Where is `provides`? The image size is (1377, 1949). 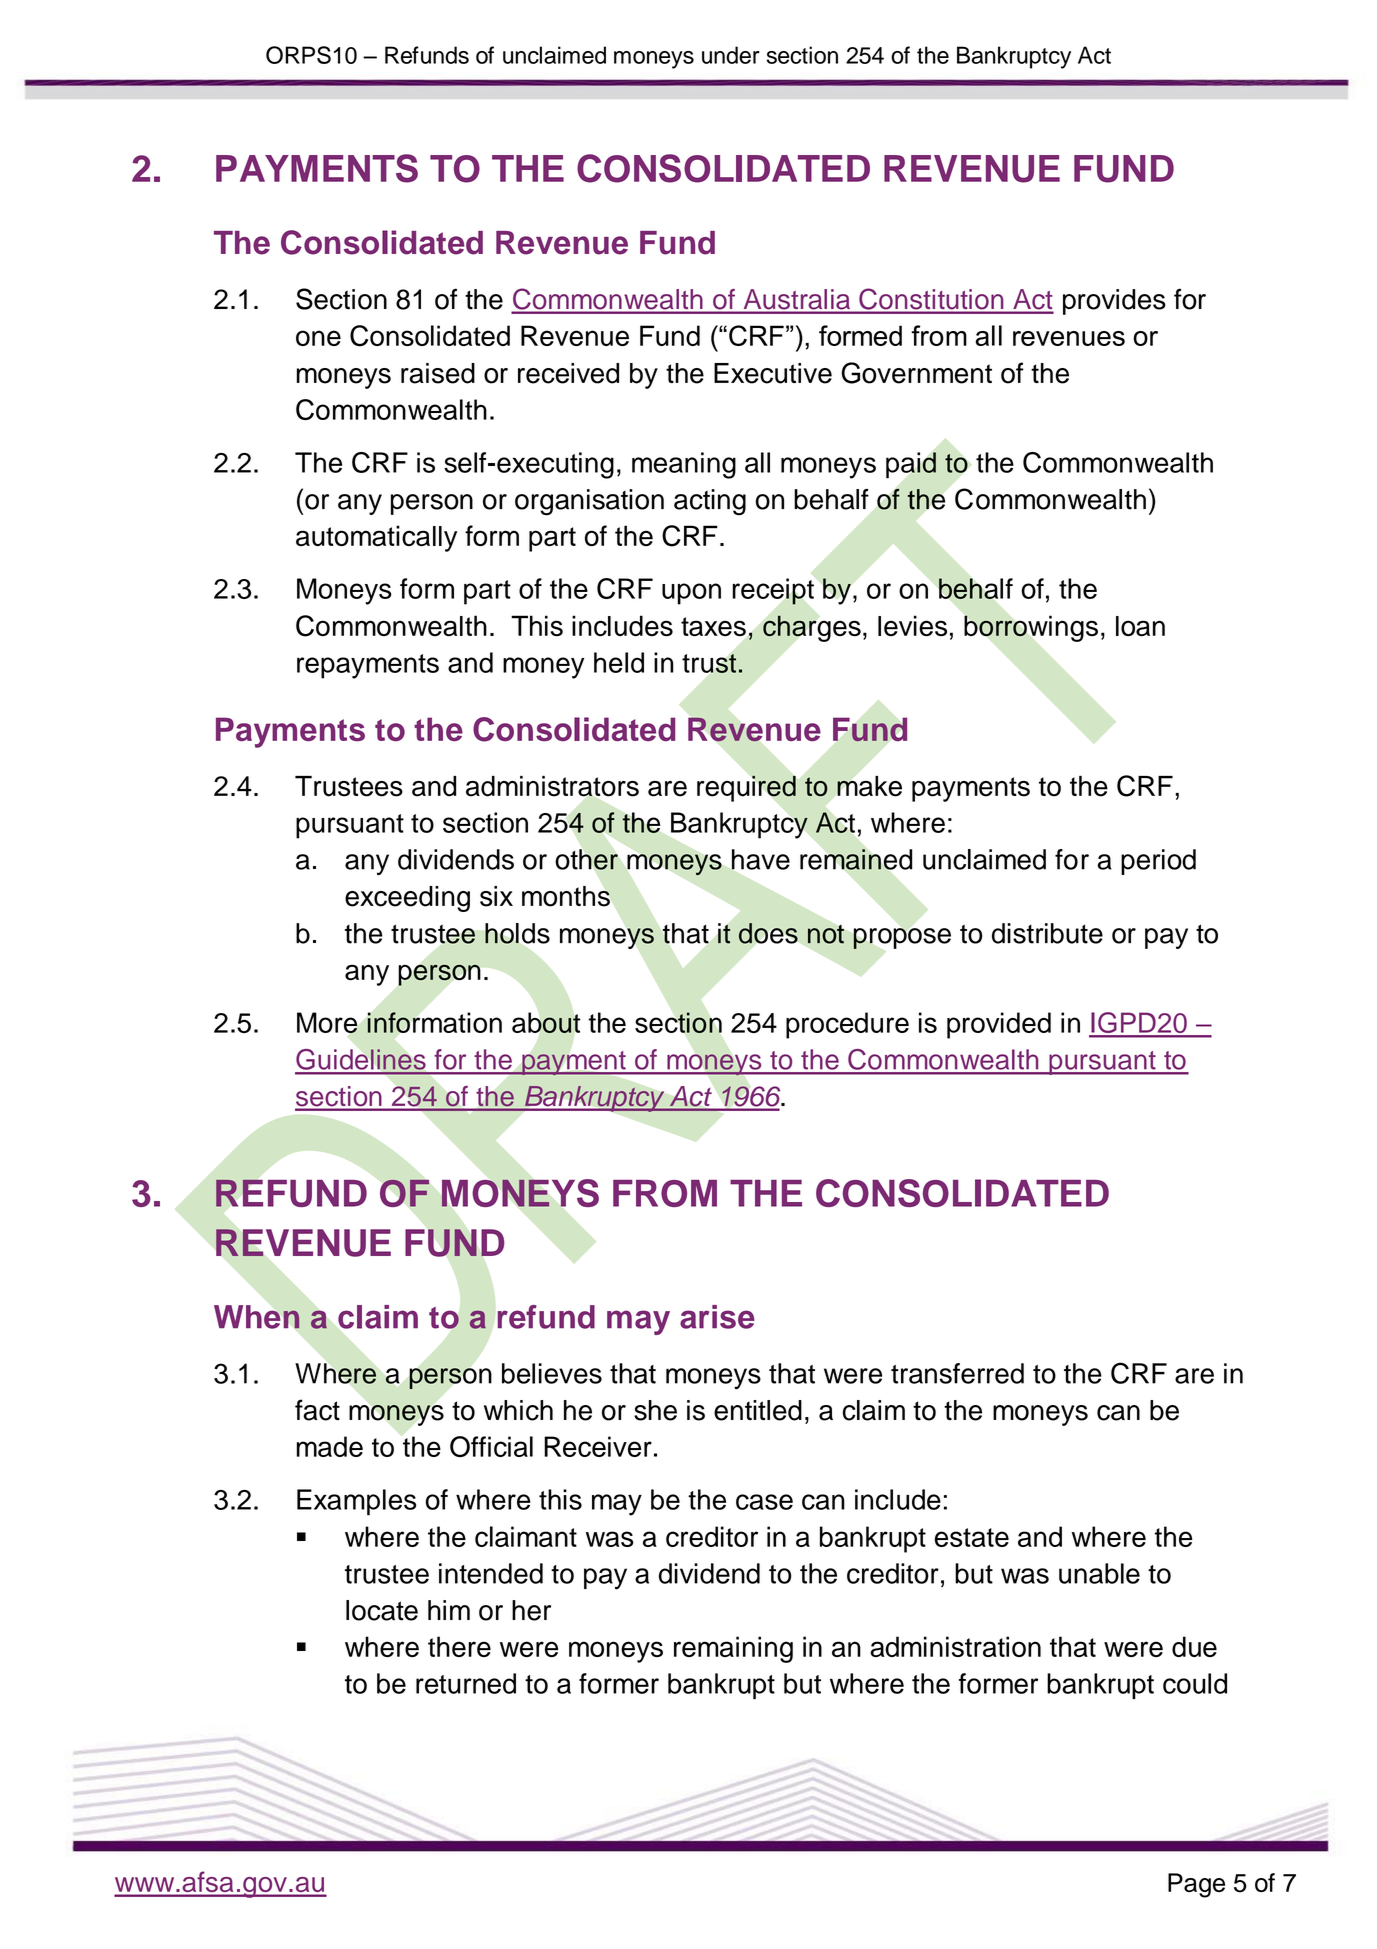 provides is located at coordinates (1114, 302).
